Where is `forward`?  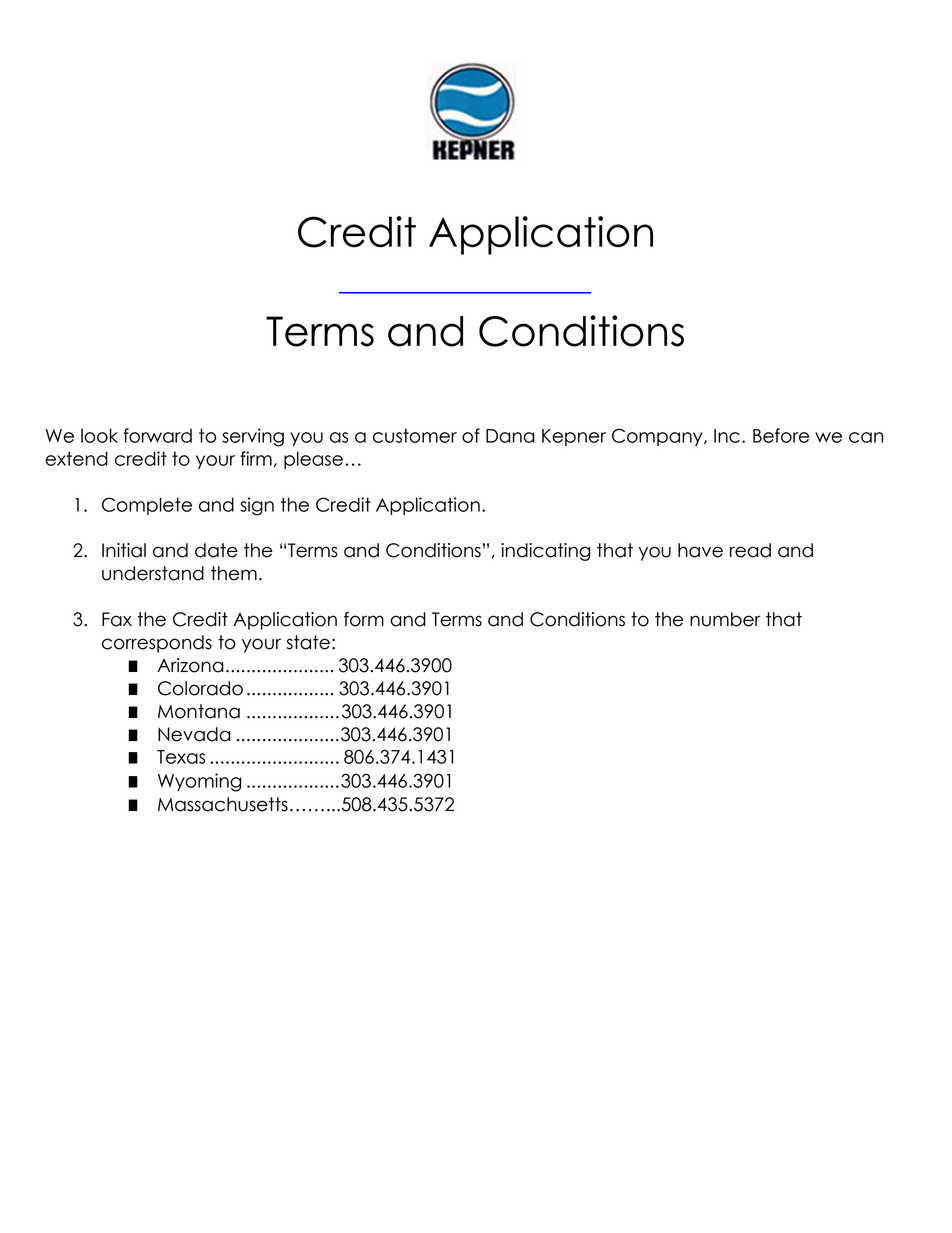
forward is located at coordinates (157, 435).
